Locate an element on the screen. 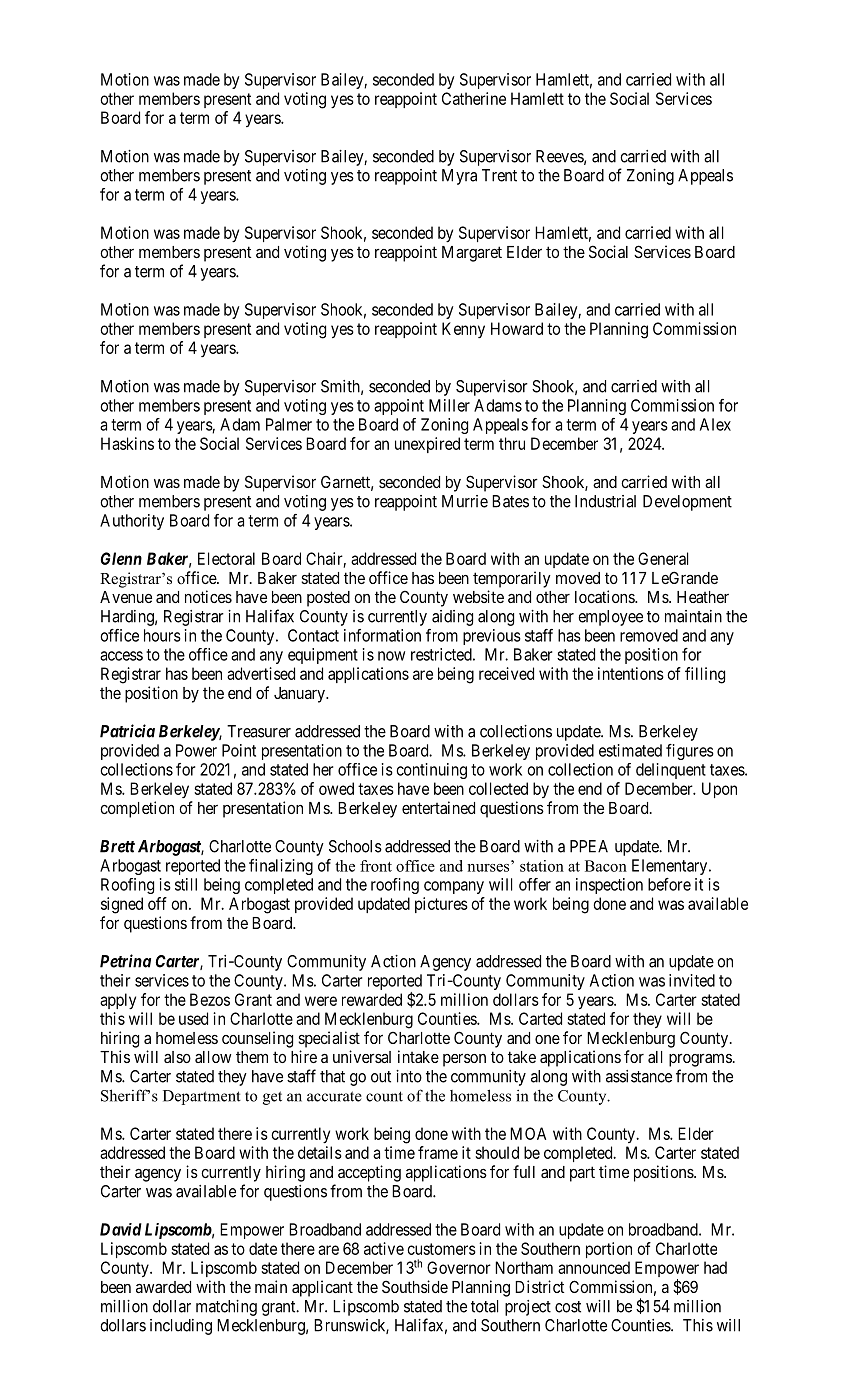  Catherine is located at coordinates (474, 98).
